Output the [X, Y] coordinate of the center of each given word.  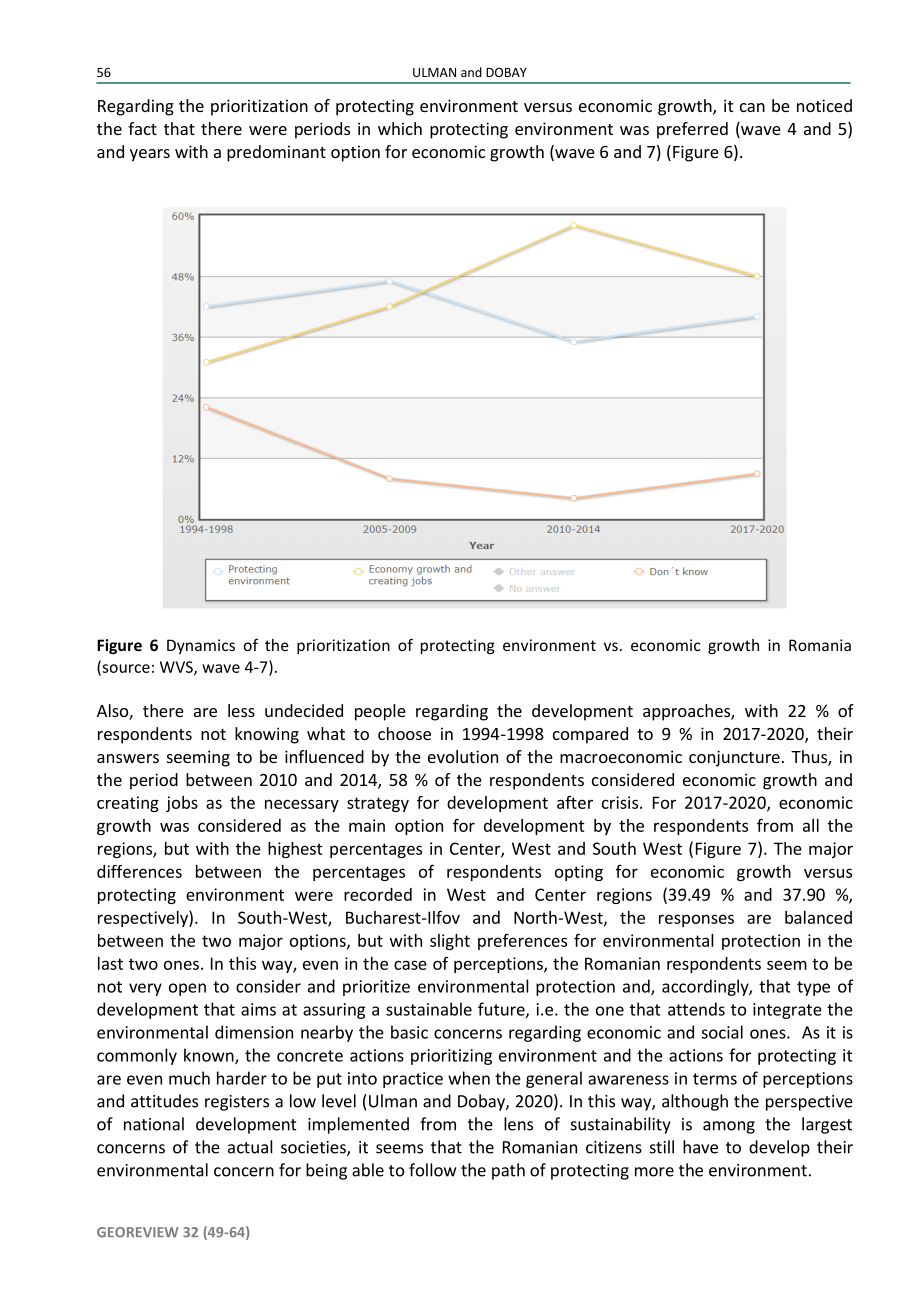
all [811, 825]
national [154, 1124]
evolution [463, 756]
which [400, 128]
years [150, 155]
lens [518, 1124]
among [729, 1127]
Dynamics [201, 646]
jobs [182, 804]
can [752, 107]
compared [590, 735]
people [380, 712]
